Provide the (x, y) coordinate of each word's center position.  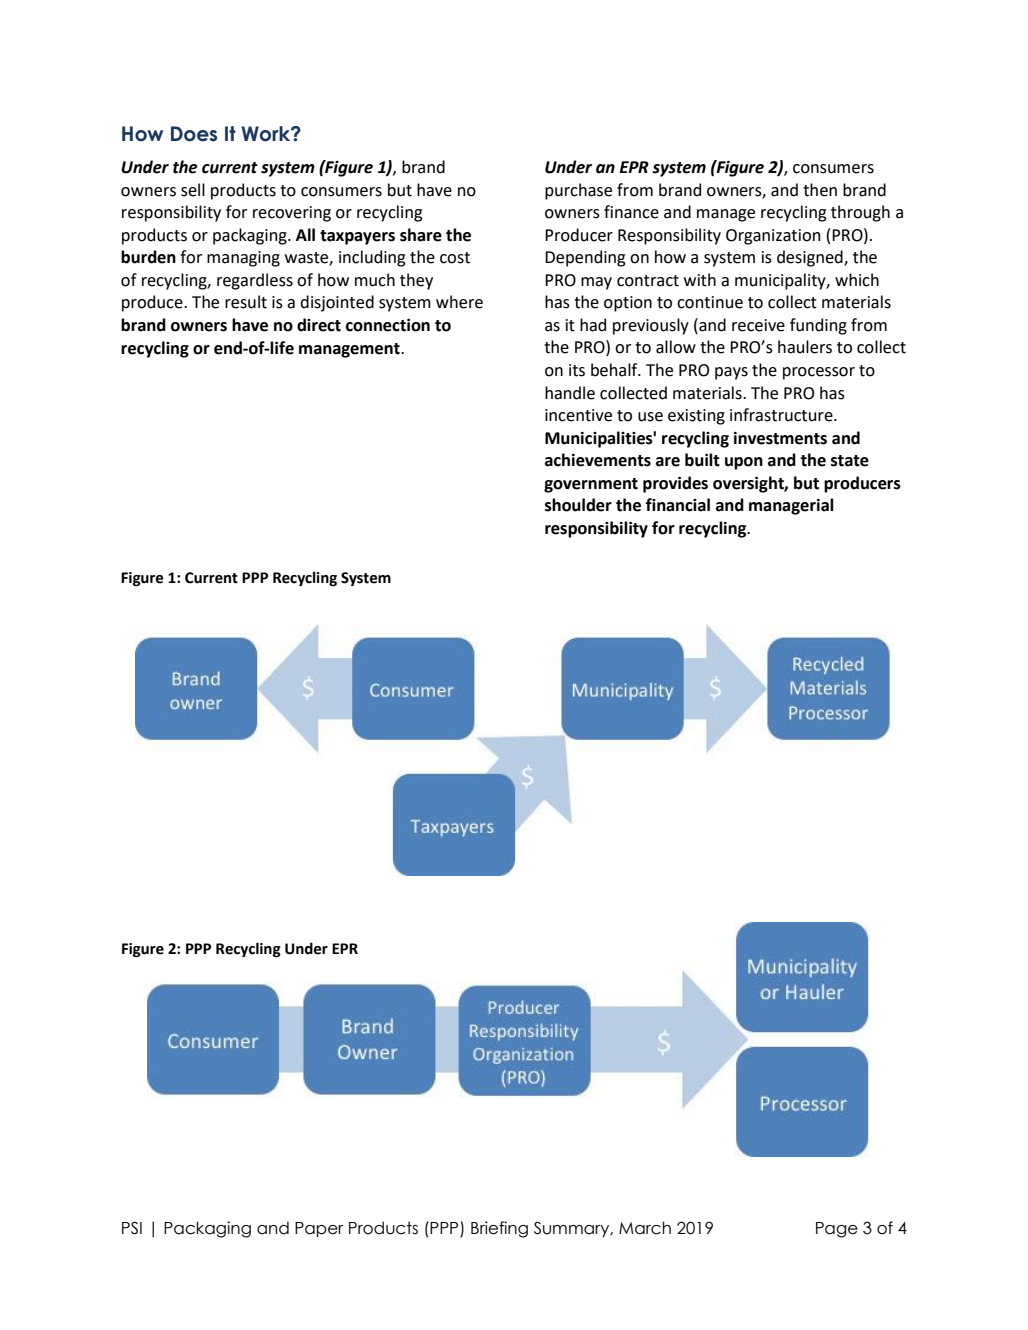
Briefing (499, 1229)
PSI (132, 1228)
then (820, 190)
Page (837, 1230)
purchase (578, 191)
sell (193, 190)
